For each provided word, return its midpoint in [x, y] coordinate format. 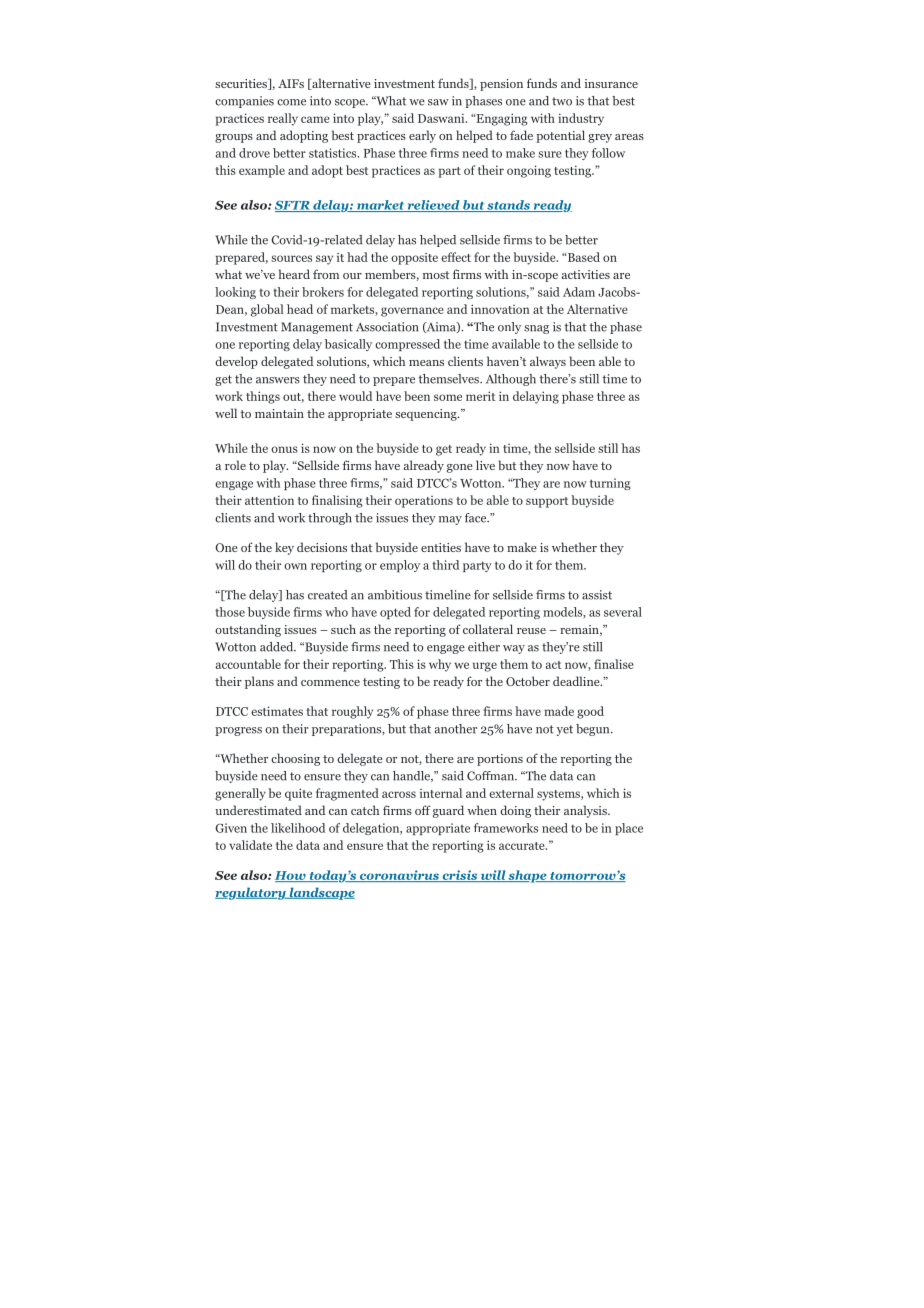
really [283, 119]
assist [597, 595]
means [426, 363]
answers [278, 380]
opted [395, 613]
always [548, 362]
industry [581, 119]
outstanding [248, 630]
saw [438, 102]
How [291, 876]
